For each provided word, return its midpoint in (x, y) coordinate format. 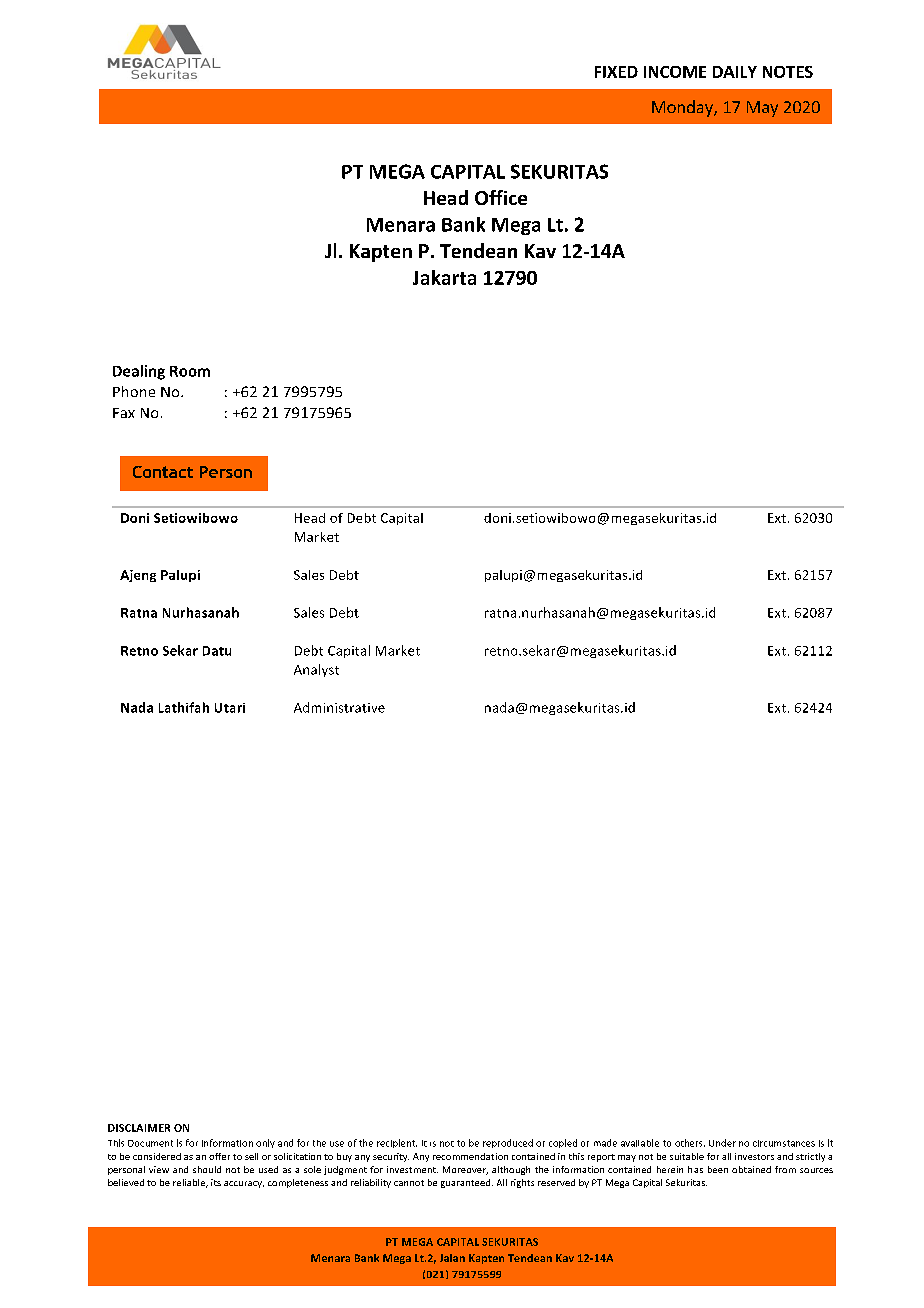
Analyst (316, 670)
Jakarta (444, 277)
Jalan (452, 1258)
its (216, 1182)
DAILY (735, 72)
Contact (163, 472)
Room (190, 371)
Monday (683, 108)
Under (722, 1143)
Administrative (339, 707)
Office (501, 197)
